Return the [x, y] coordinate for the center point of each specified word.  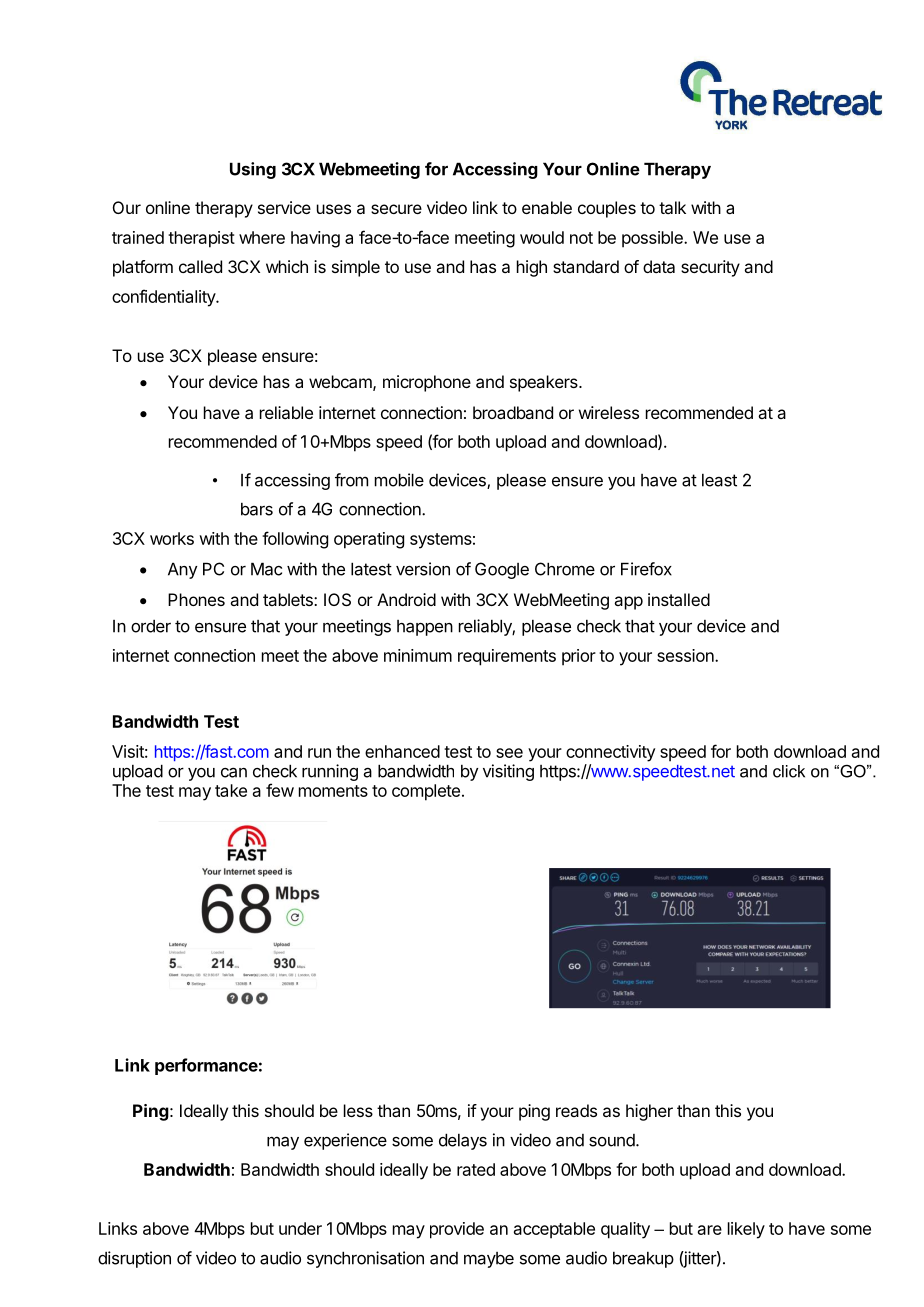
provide [457, 1230]
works [172, 538]
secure [396, 209]
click [789, 771]
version [423, 569]
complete [426, 792]
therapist [201, 239]
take [231, 790]
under [300, 1228]
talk [672, 207]
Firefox [646, 569]
